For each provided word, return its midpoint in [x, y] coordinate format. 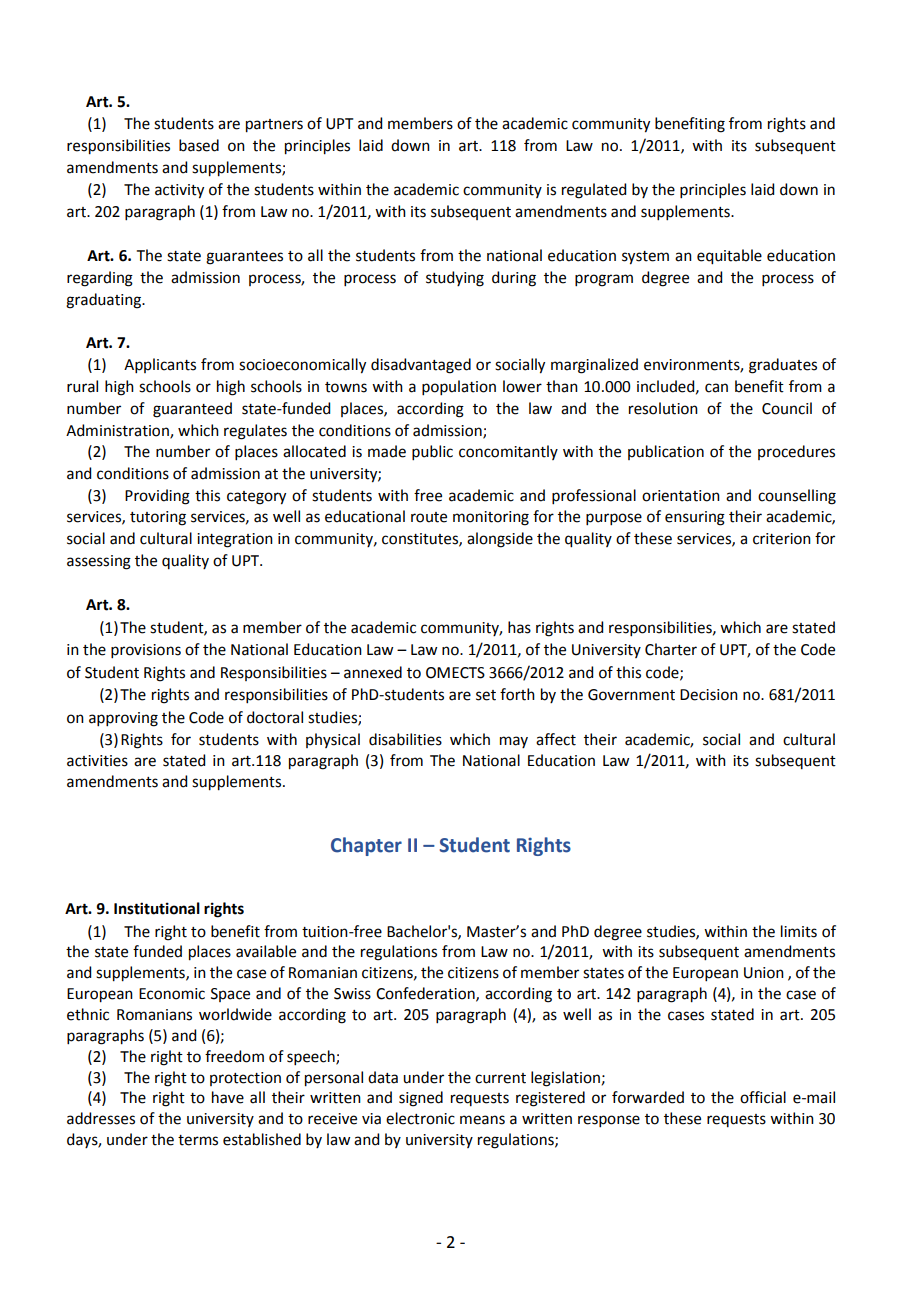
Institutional [157, 908]
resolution [663, 408]
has [519, 627]
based [199, 145]
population [459, 387]
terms [198, 1140]
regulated [594, 191]
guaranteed [192, 410]
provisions [146, 651]
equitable [729, 257]
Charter [671, 649]
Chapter [366, 846]
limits [799, 931]
